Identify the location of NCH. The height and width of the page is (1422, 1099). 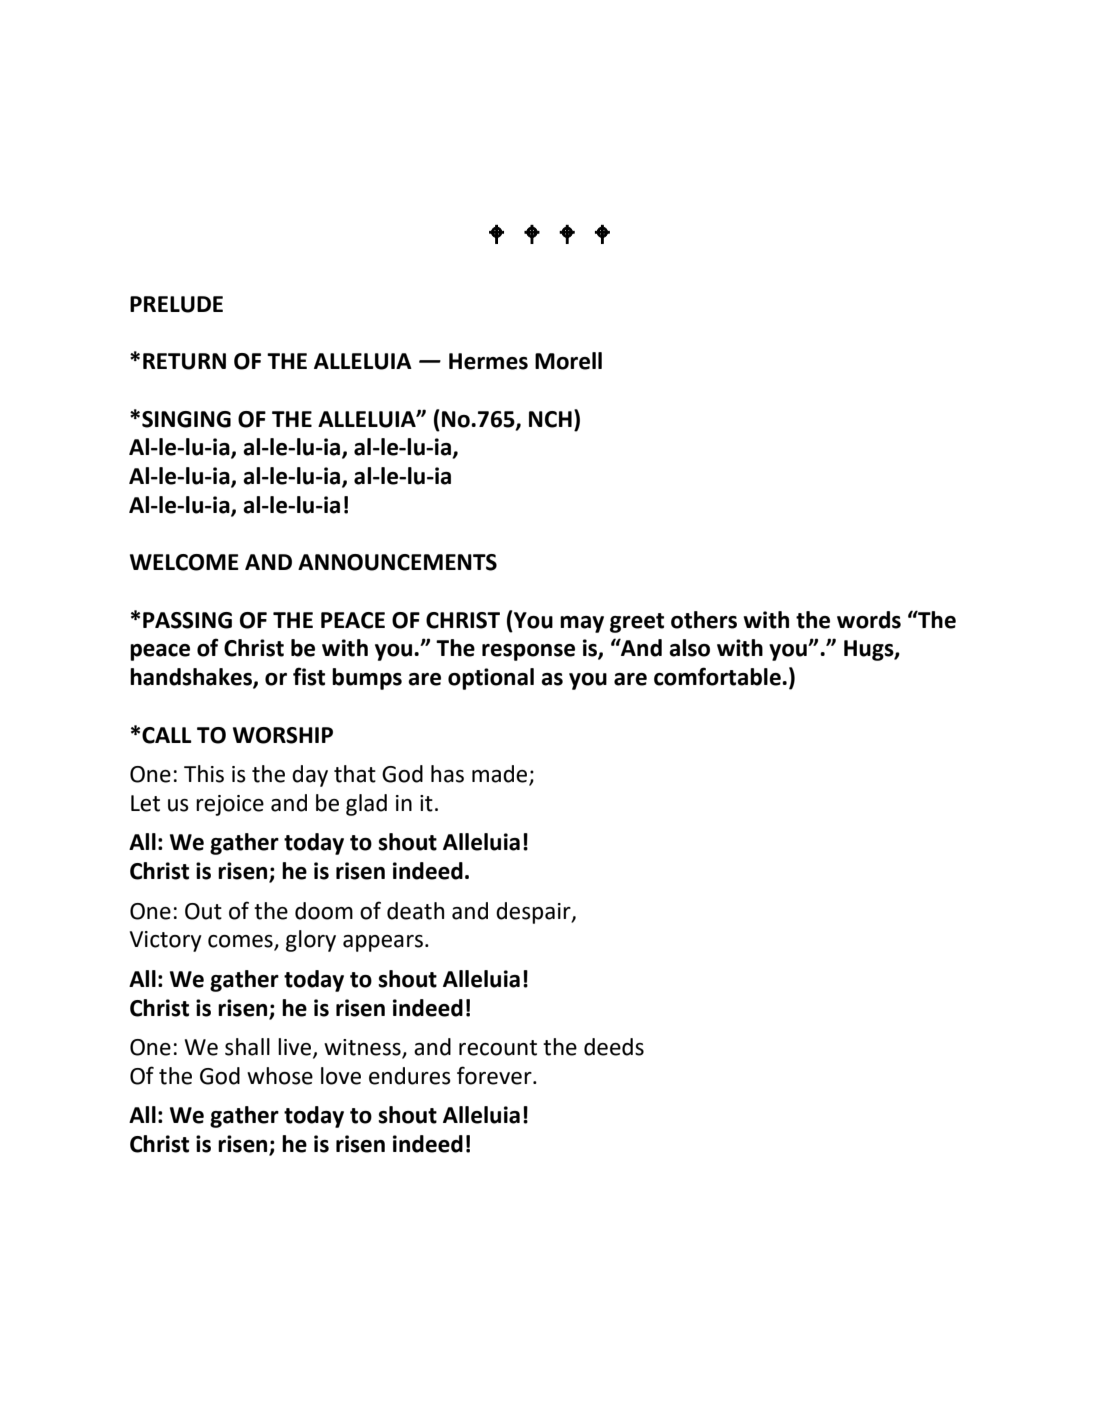
(550, 419).
